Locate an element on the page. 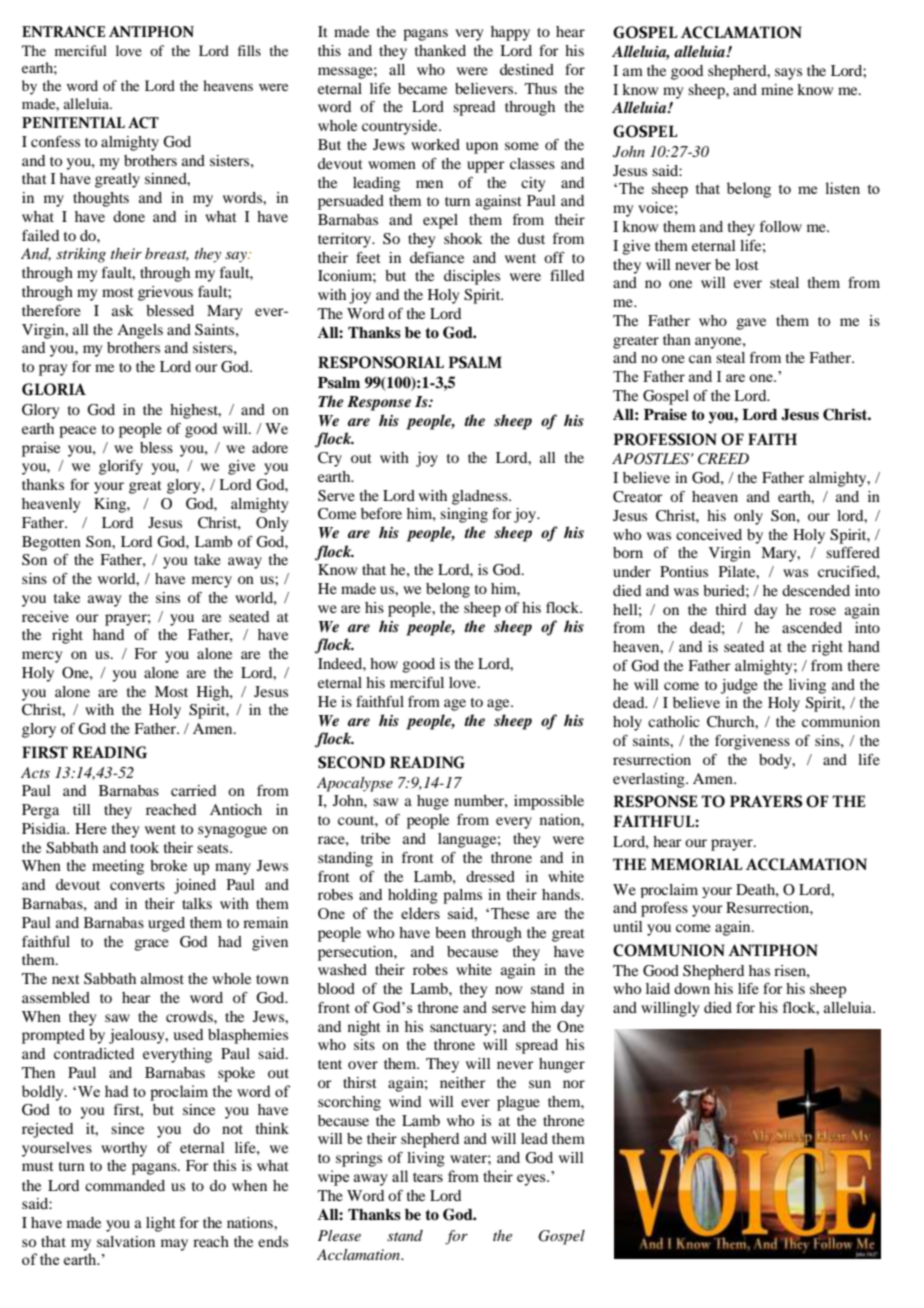  urged is located at coordinates (166, 924).
